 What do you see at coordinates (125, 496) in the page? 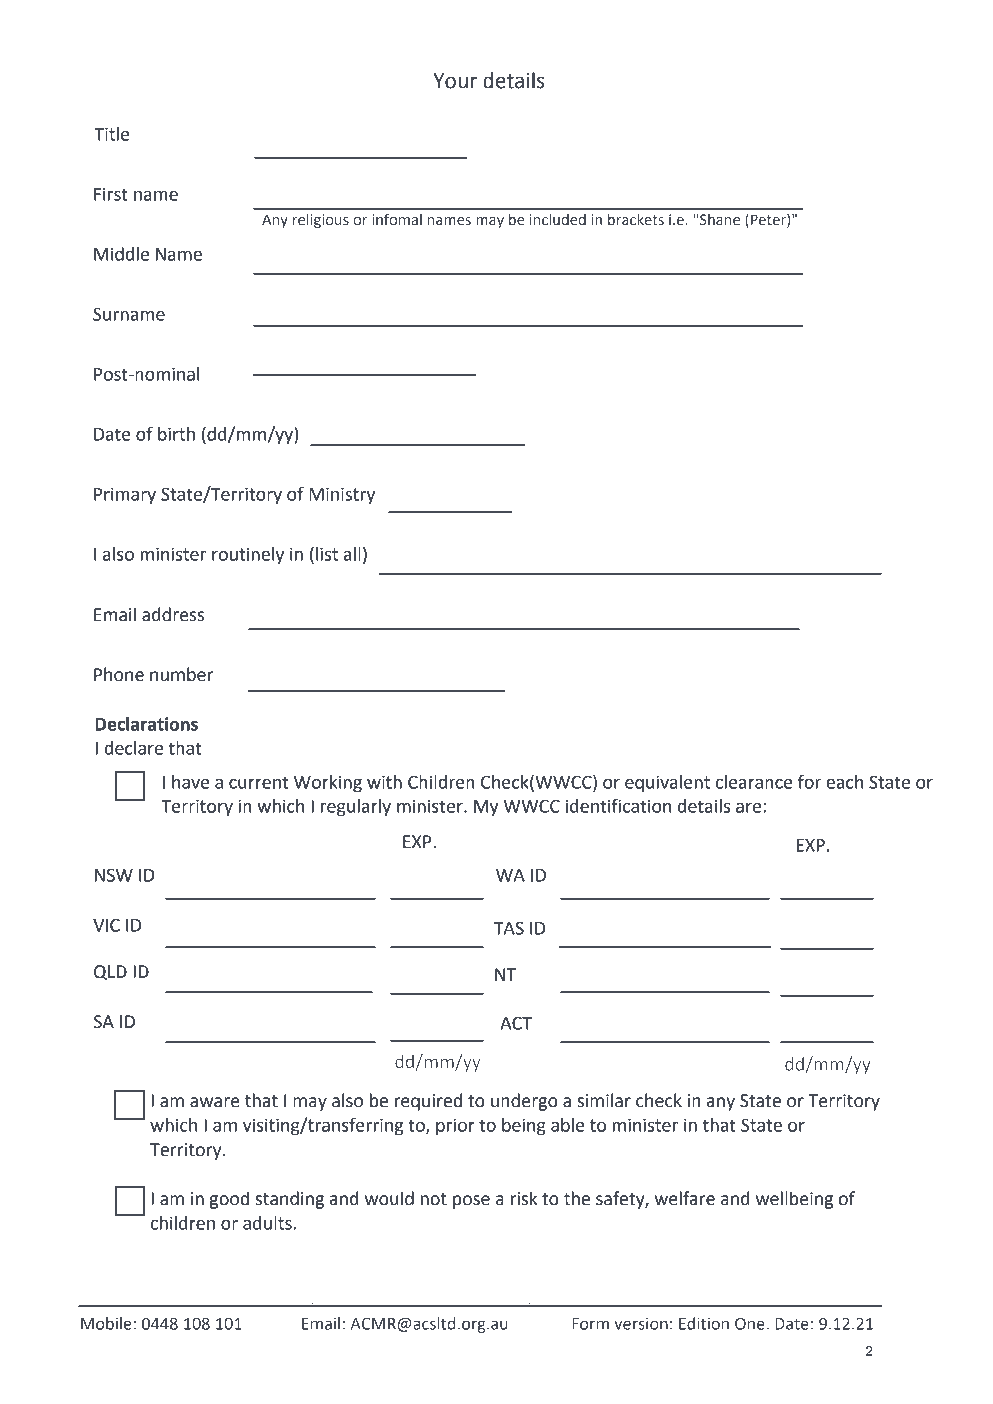
I see `Primary` at bounding box center [125, 496].
